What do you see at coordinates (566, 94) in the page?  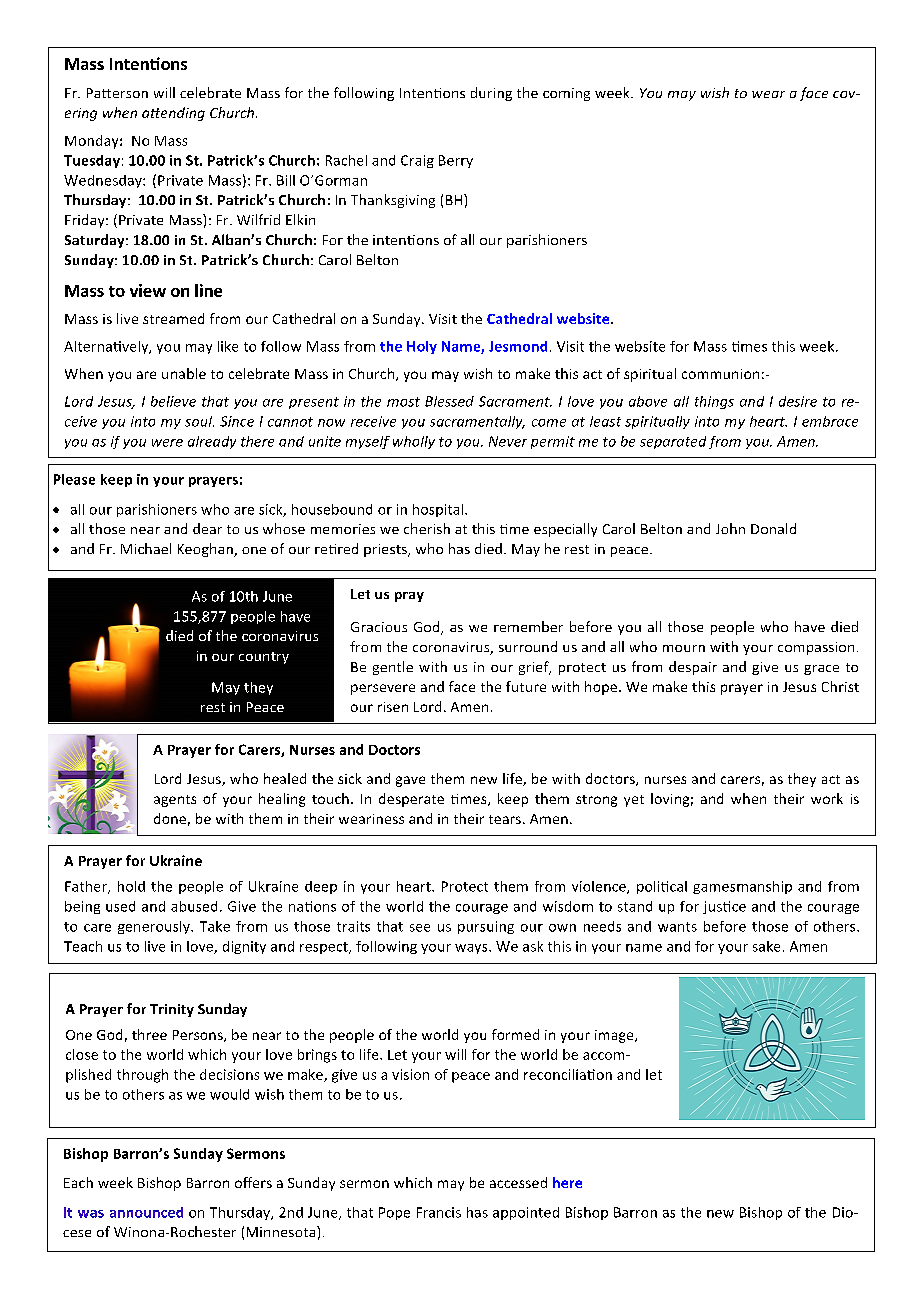 I see `coming` at bounding box center [566, 94].
